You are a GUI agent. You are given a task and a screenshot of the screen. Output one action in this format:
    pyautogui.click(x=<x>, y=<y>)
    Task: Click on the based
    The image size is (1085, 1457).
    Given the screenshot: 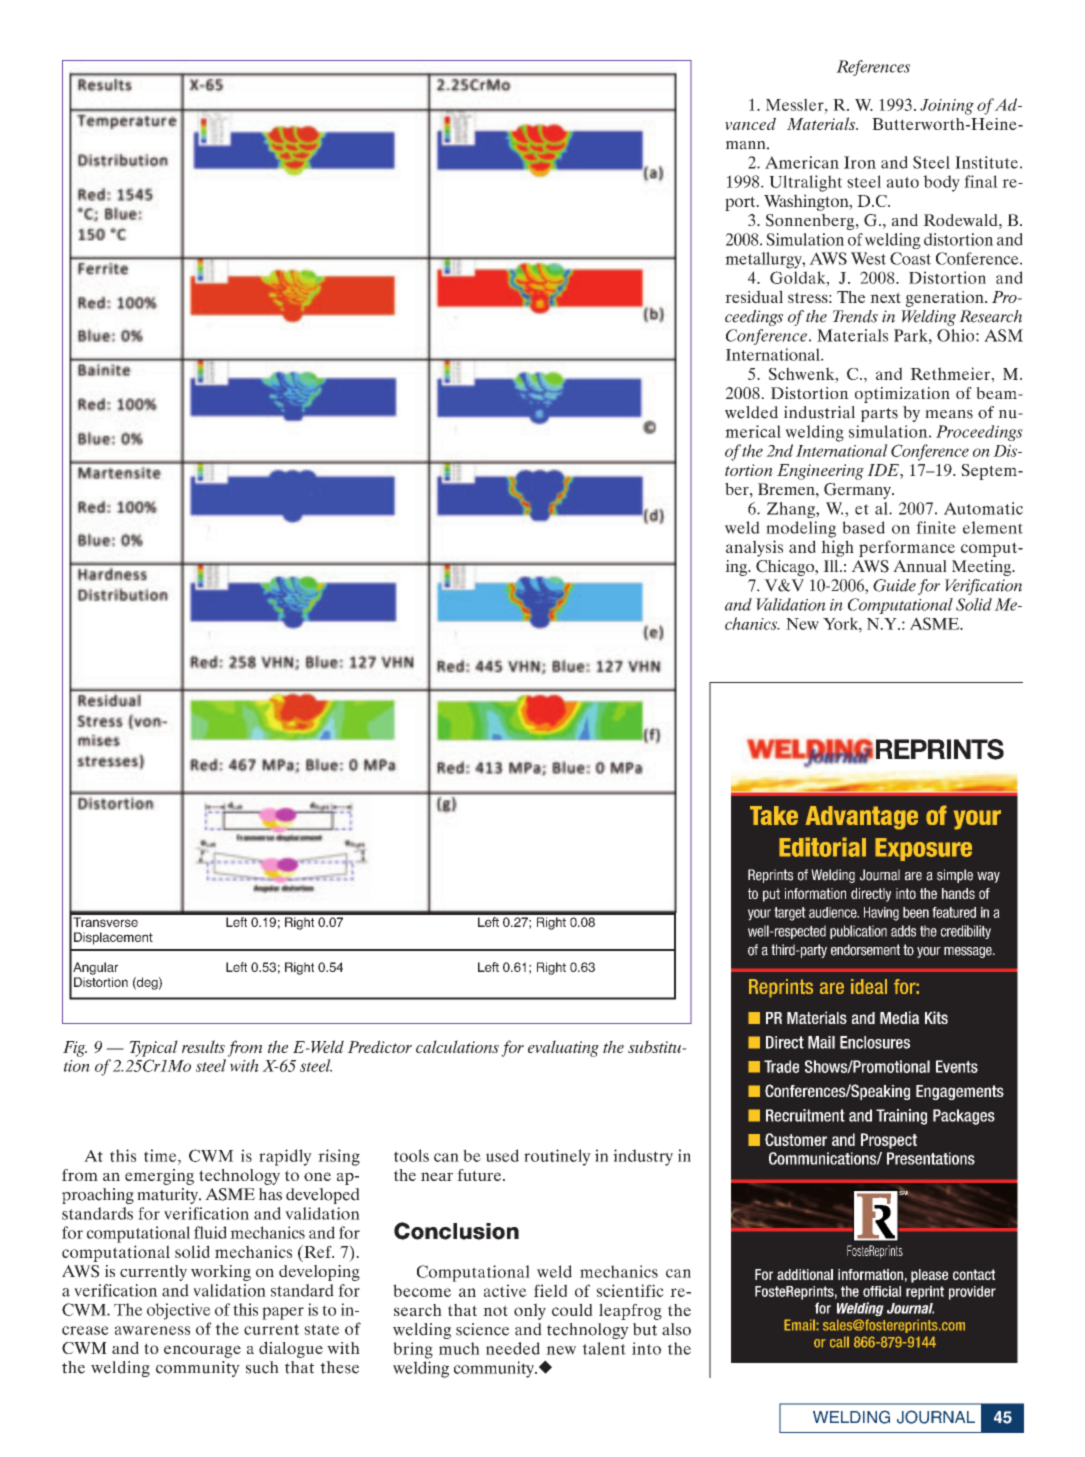 What is the action you would take?
    pyautogui.click(x=863, y=527)
